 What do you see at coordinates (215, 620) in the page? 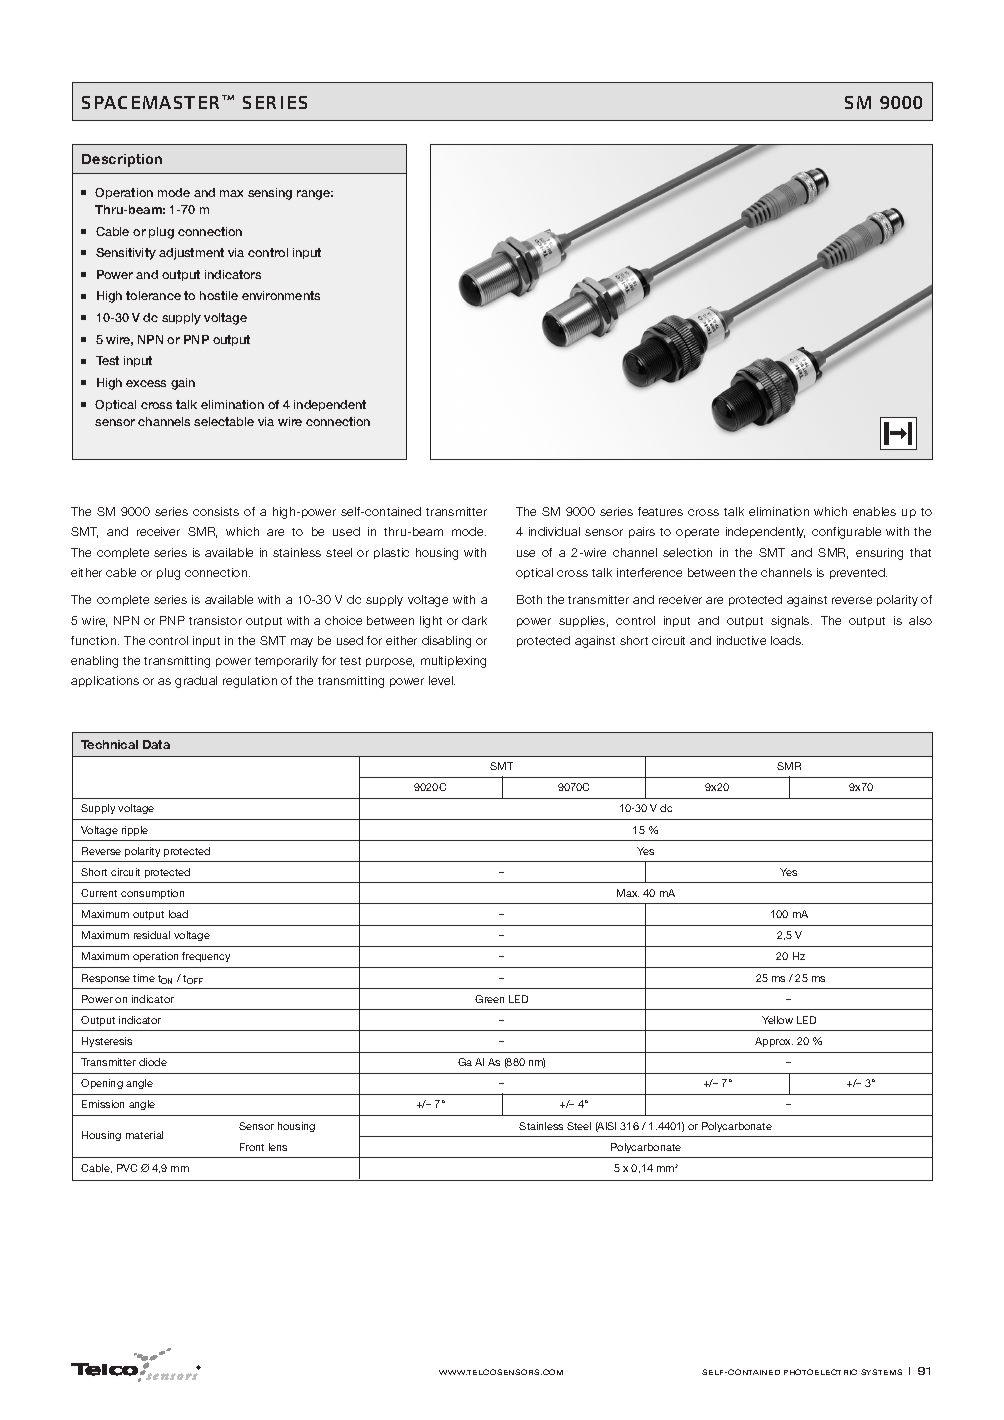
I see `transistor` at bounding box center [215, 620].
